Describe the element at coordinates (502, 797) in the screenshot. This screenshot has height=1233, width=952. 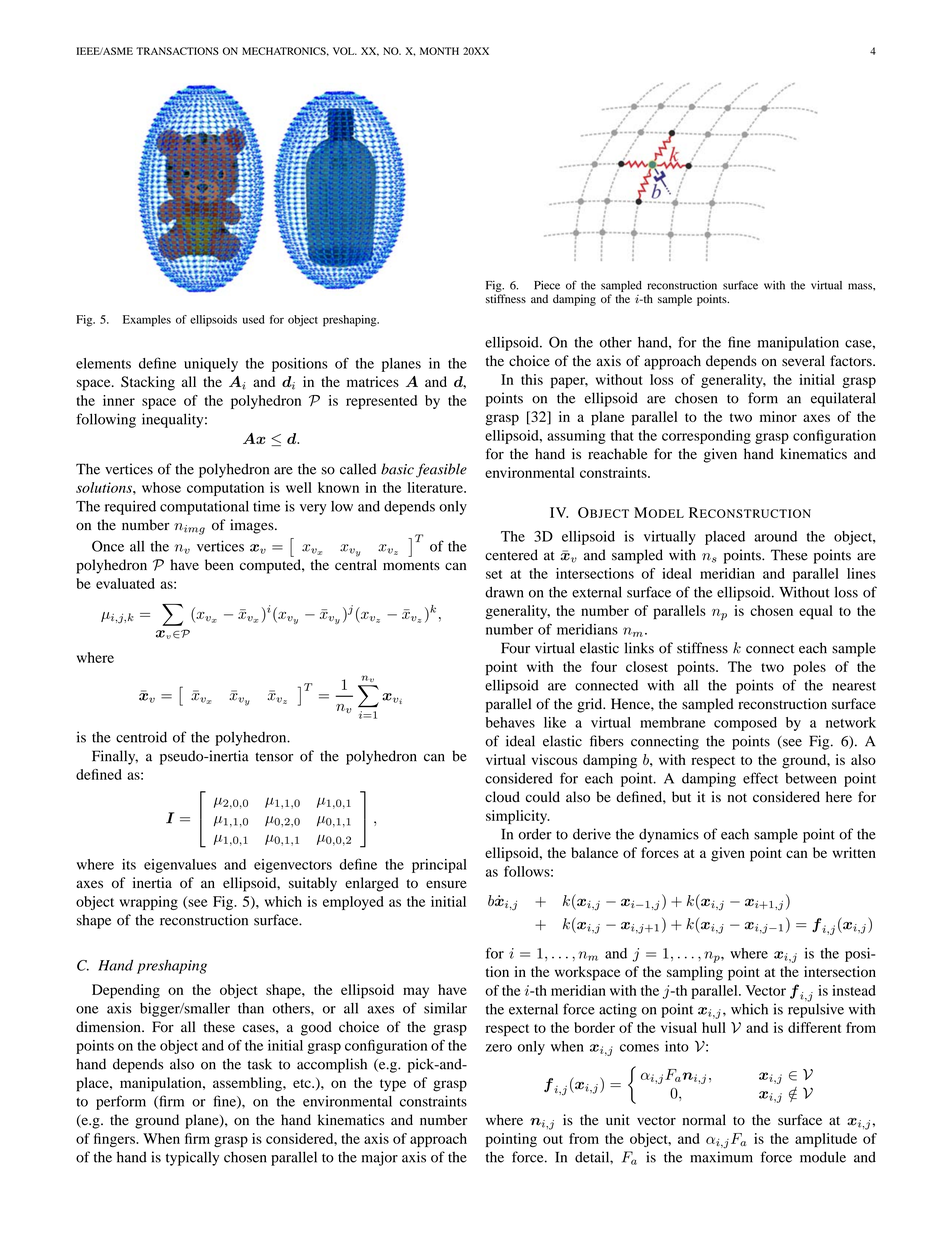
I see `cloud` at that location.
